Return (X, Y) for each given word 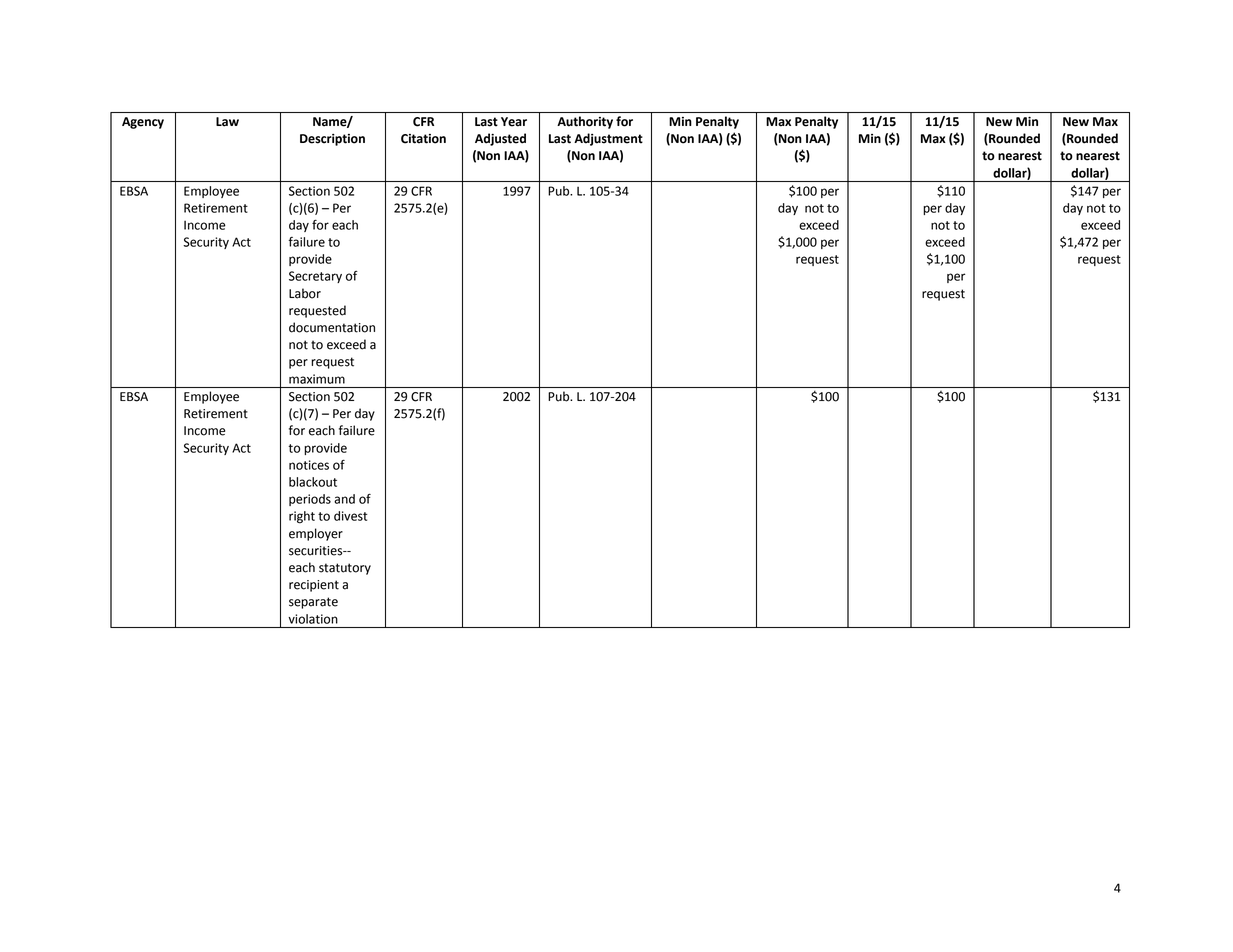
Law (227, 122)
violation (313, 619)
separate (313, 603)
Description (332, 140)
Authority (585, 122)
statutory (345, 569)
